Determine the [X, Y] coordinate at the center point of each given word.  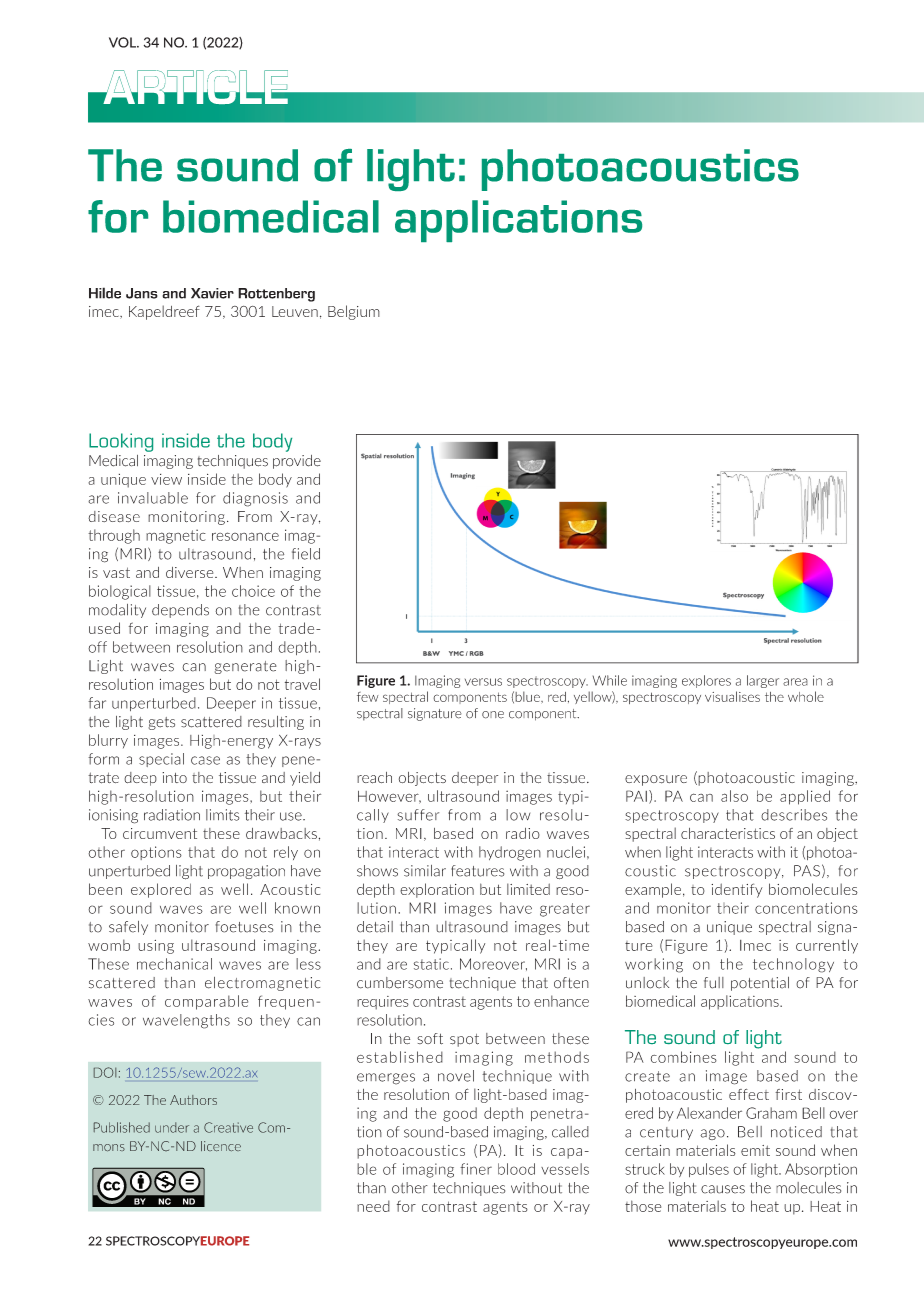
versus [483, 682]
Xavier [212, 293]
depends [180, 611]
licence [221, 1146]
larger [763, 681]
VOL [124, 42]
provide [297, 462]
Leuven [295, 311]
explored [161, 890]
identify [737, 890]
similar [425, 871]
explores [706, 681]
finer [476, 1169]
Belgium [354, 312]
